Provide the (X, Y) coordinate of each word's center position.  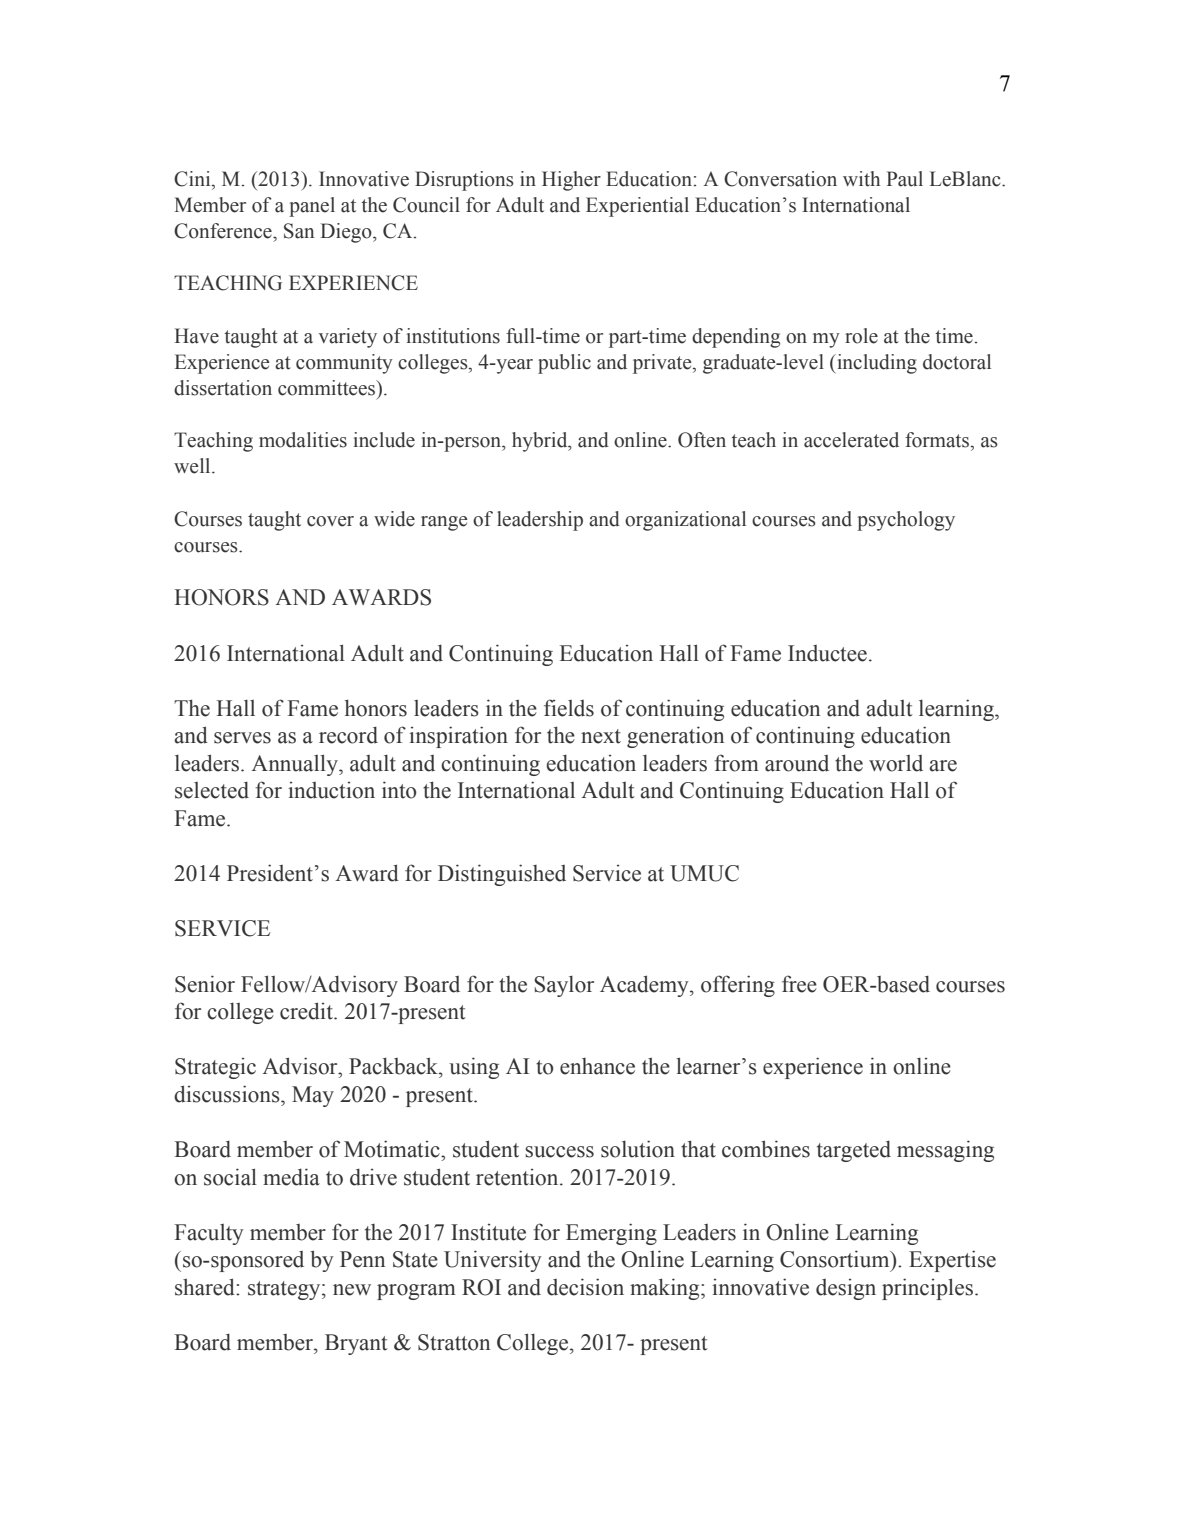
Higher (571, 181)
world (896, 763)
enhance (597, 1066)
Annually (296, 765)
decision (585, 1287)
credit (307, 1011)
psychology (906, 521)
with (861, 179)
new (352, 1290)
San (299, 231)
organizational (685, 521)
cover (330, 521)
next (601, 736)
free (799, 984)
